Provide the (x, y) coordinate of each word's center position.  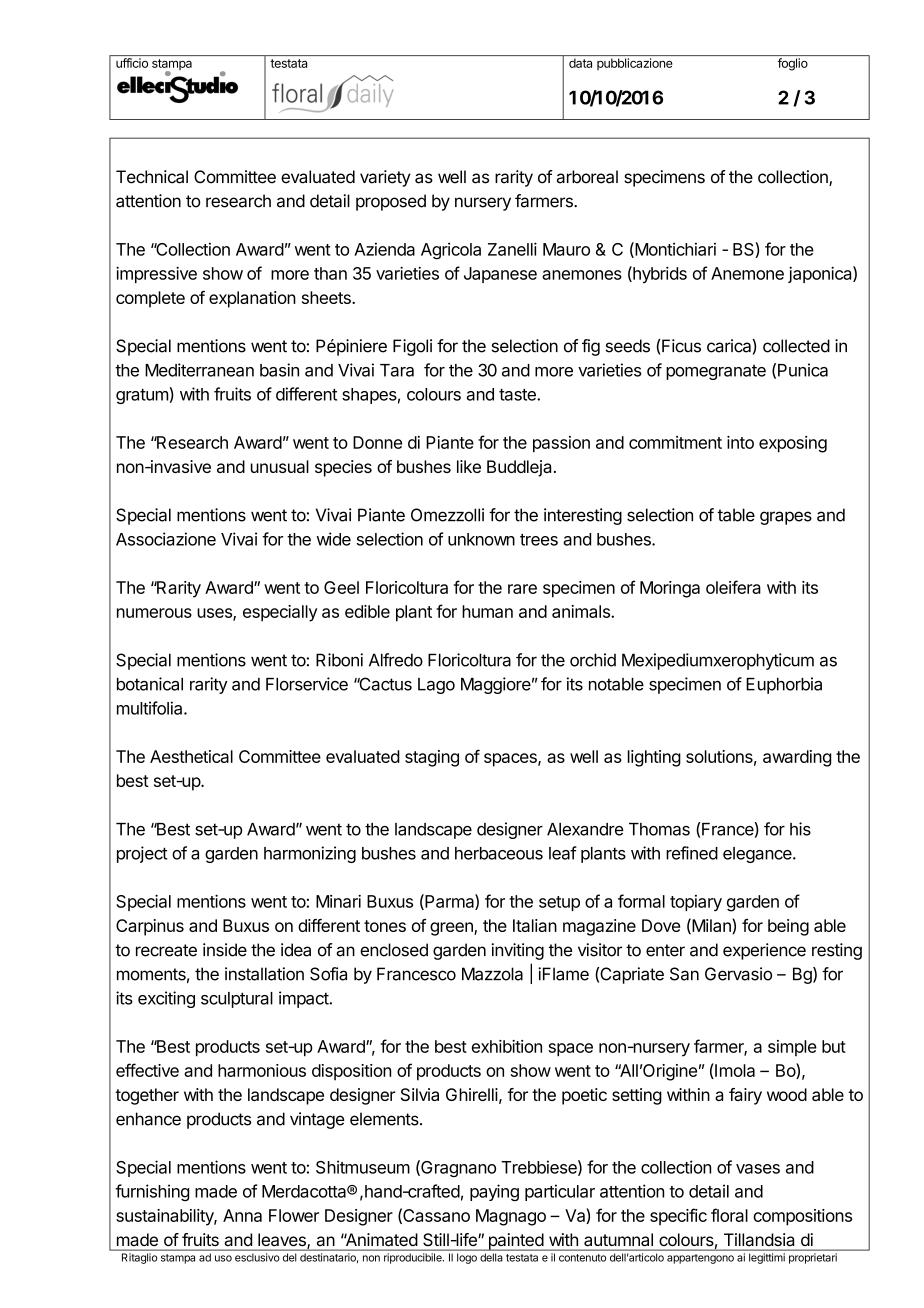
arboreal (587, 177)
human (487, 611)
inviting (518, 951)
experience (764, 951)
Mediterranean (199, 370)
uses (215, 614)
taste (518, 395)
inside (225, 950)
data (580, 63)
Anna (242, 1215)
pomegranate (716, 372)
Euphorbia (784, 685)
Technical (152, 177)
